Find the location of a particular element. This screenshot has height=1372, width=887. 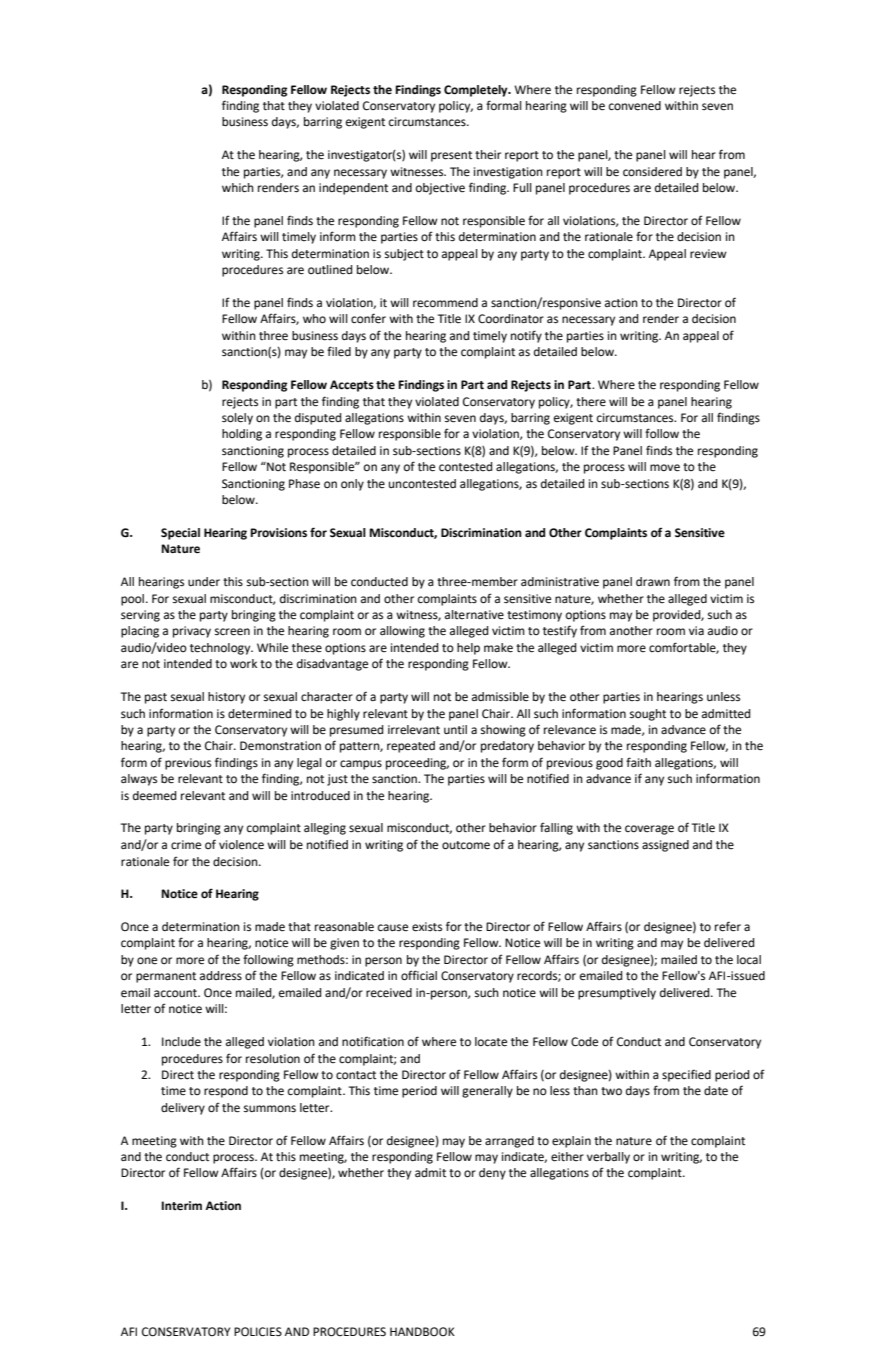

official is located at coordinates (419, 975).
